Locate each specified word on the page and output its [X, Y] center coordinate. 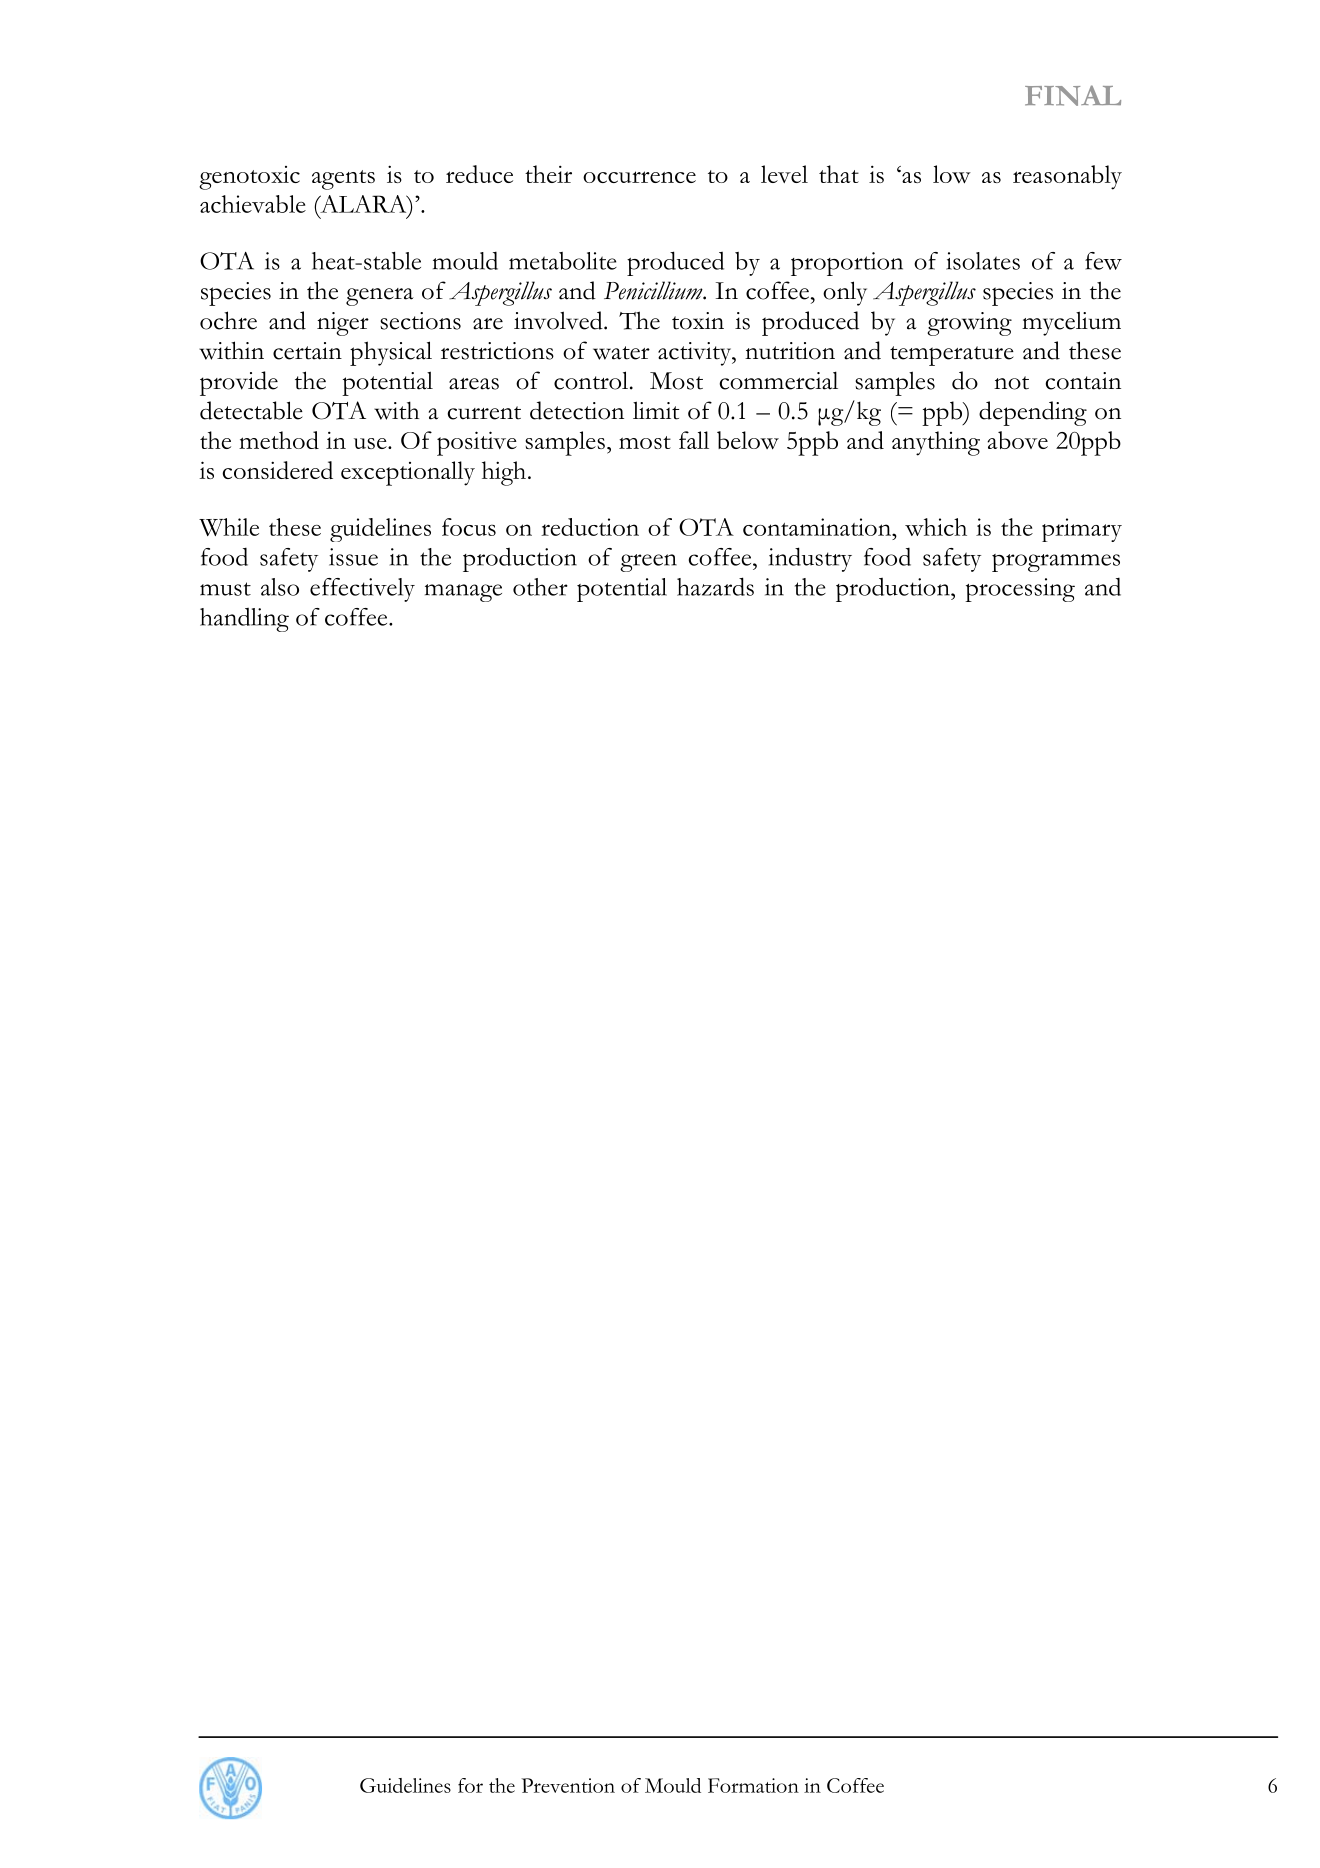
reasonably [1067, 177]
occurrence [639, 177]
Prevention [568, 1785]
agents [343, 180]
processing [1020, 590]
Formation [753, 1785]
